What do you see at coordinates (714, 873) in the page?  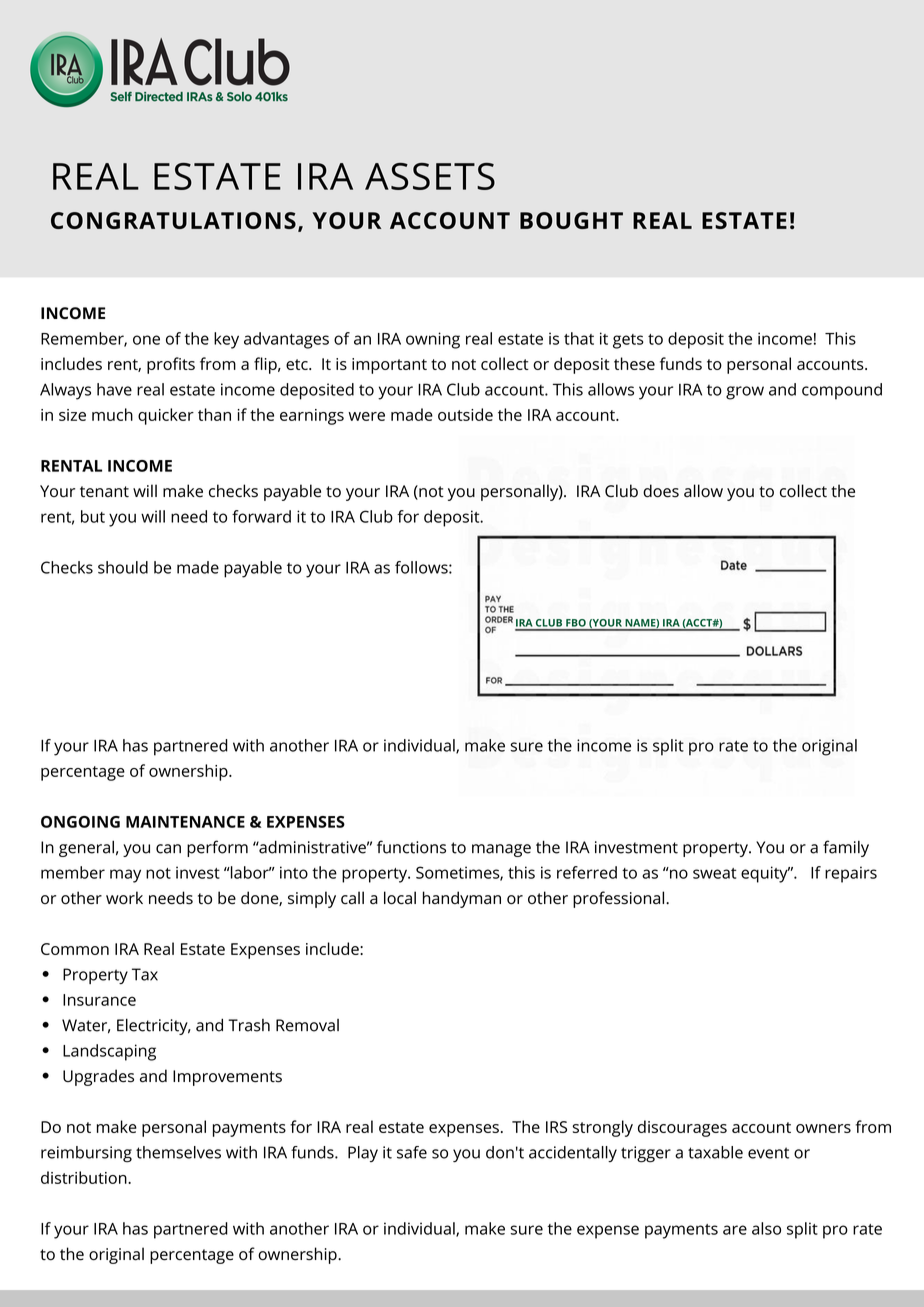 I see `sweat` at bounding box center [714, 873].
